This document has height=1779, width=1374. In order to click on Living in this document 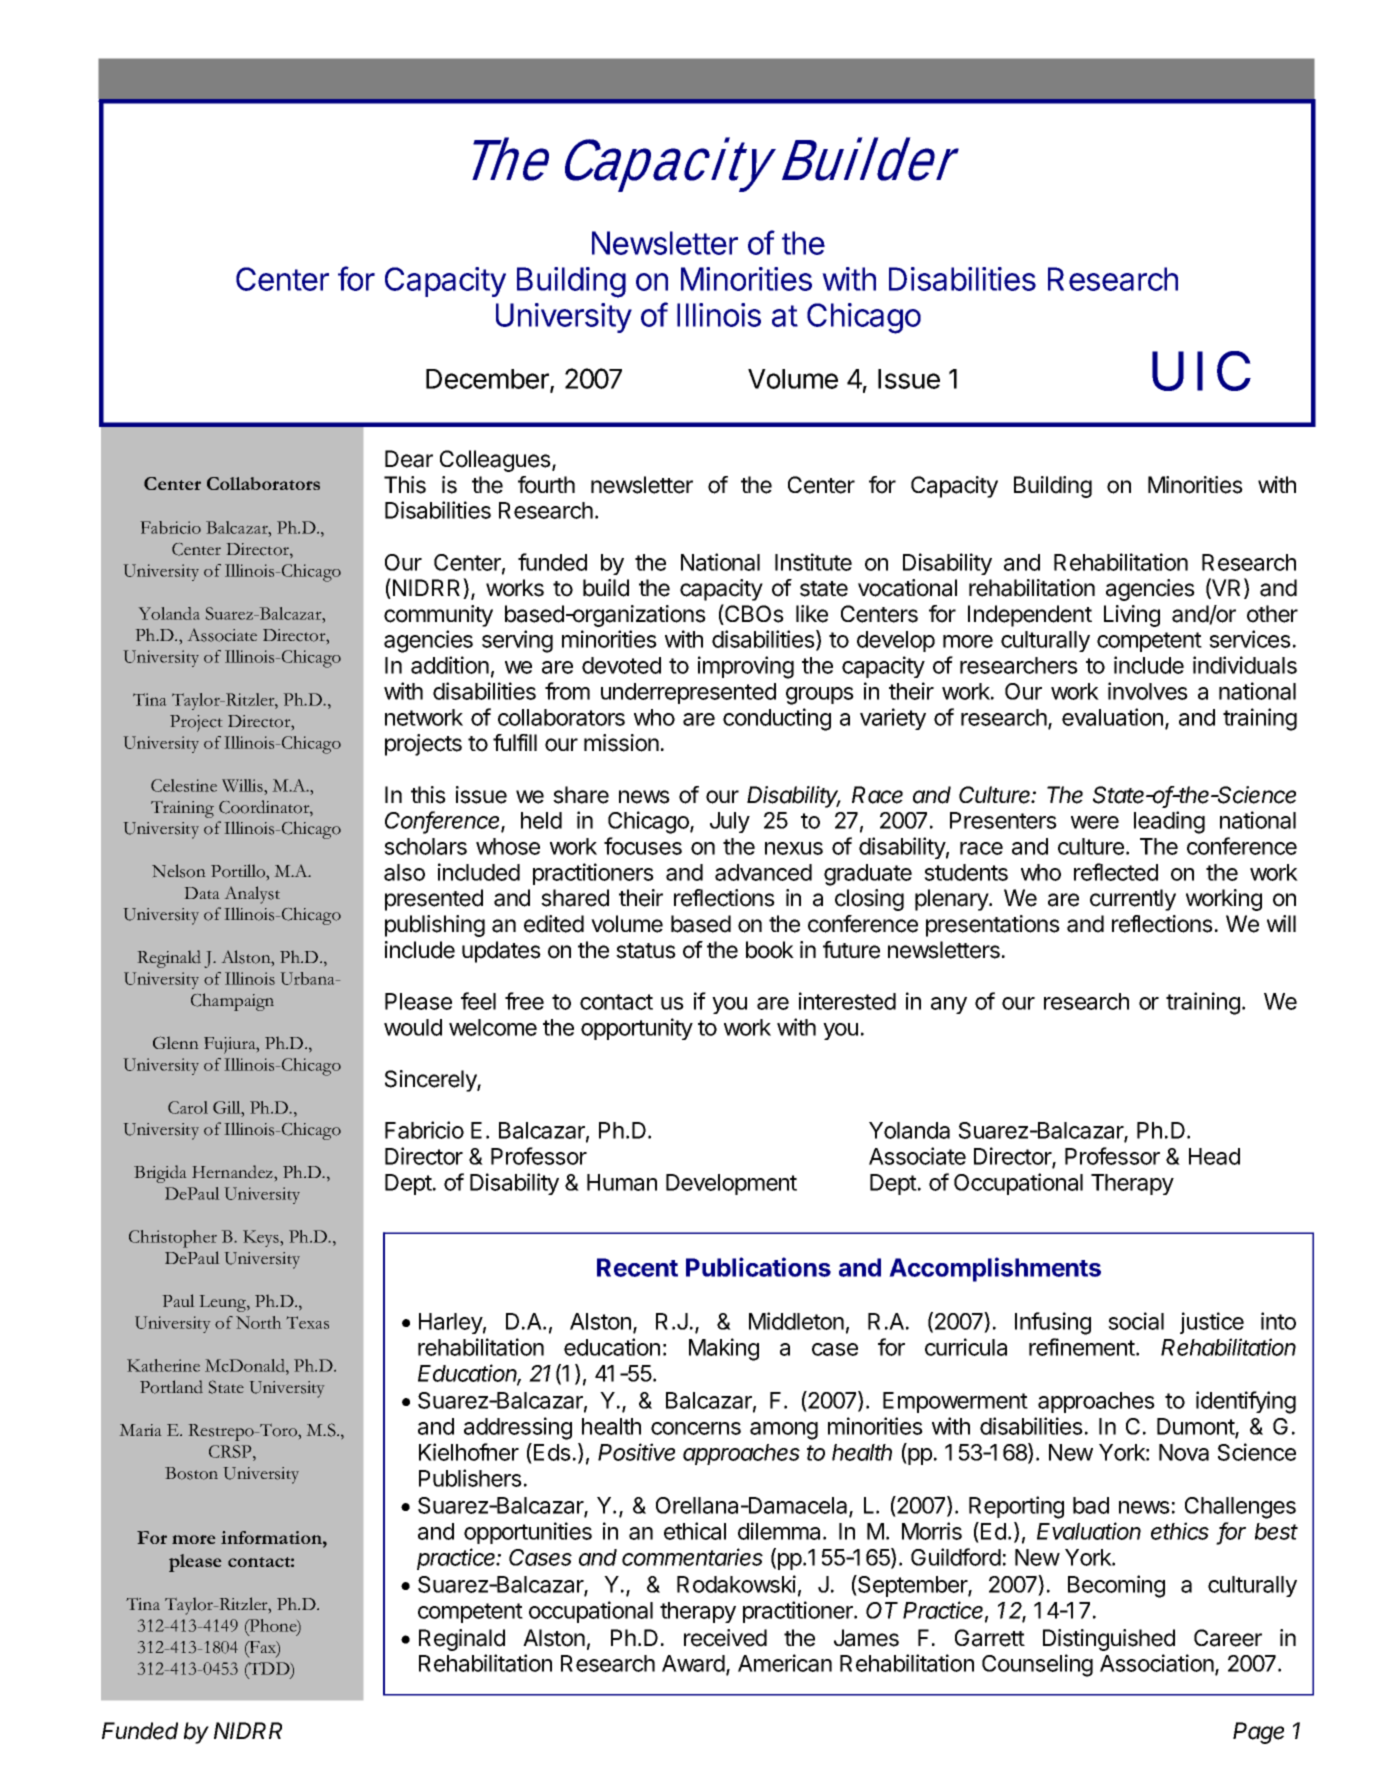, I will do `click(1132, 616)`.
